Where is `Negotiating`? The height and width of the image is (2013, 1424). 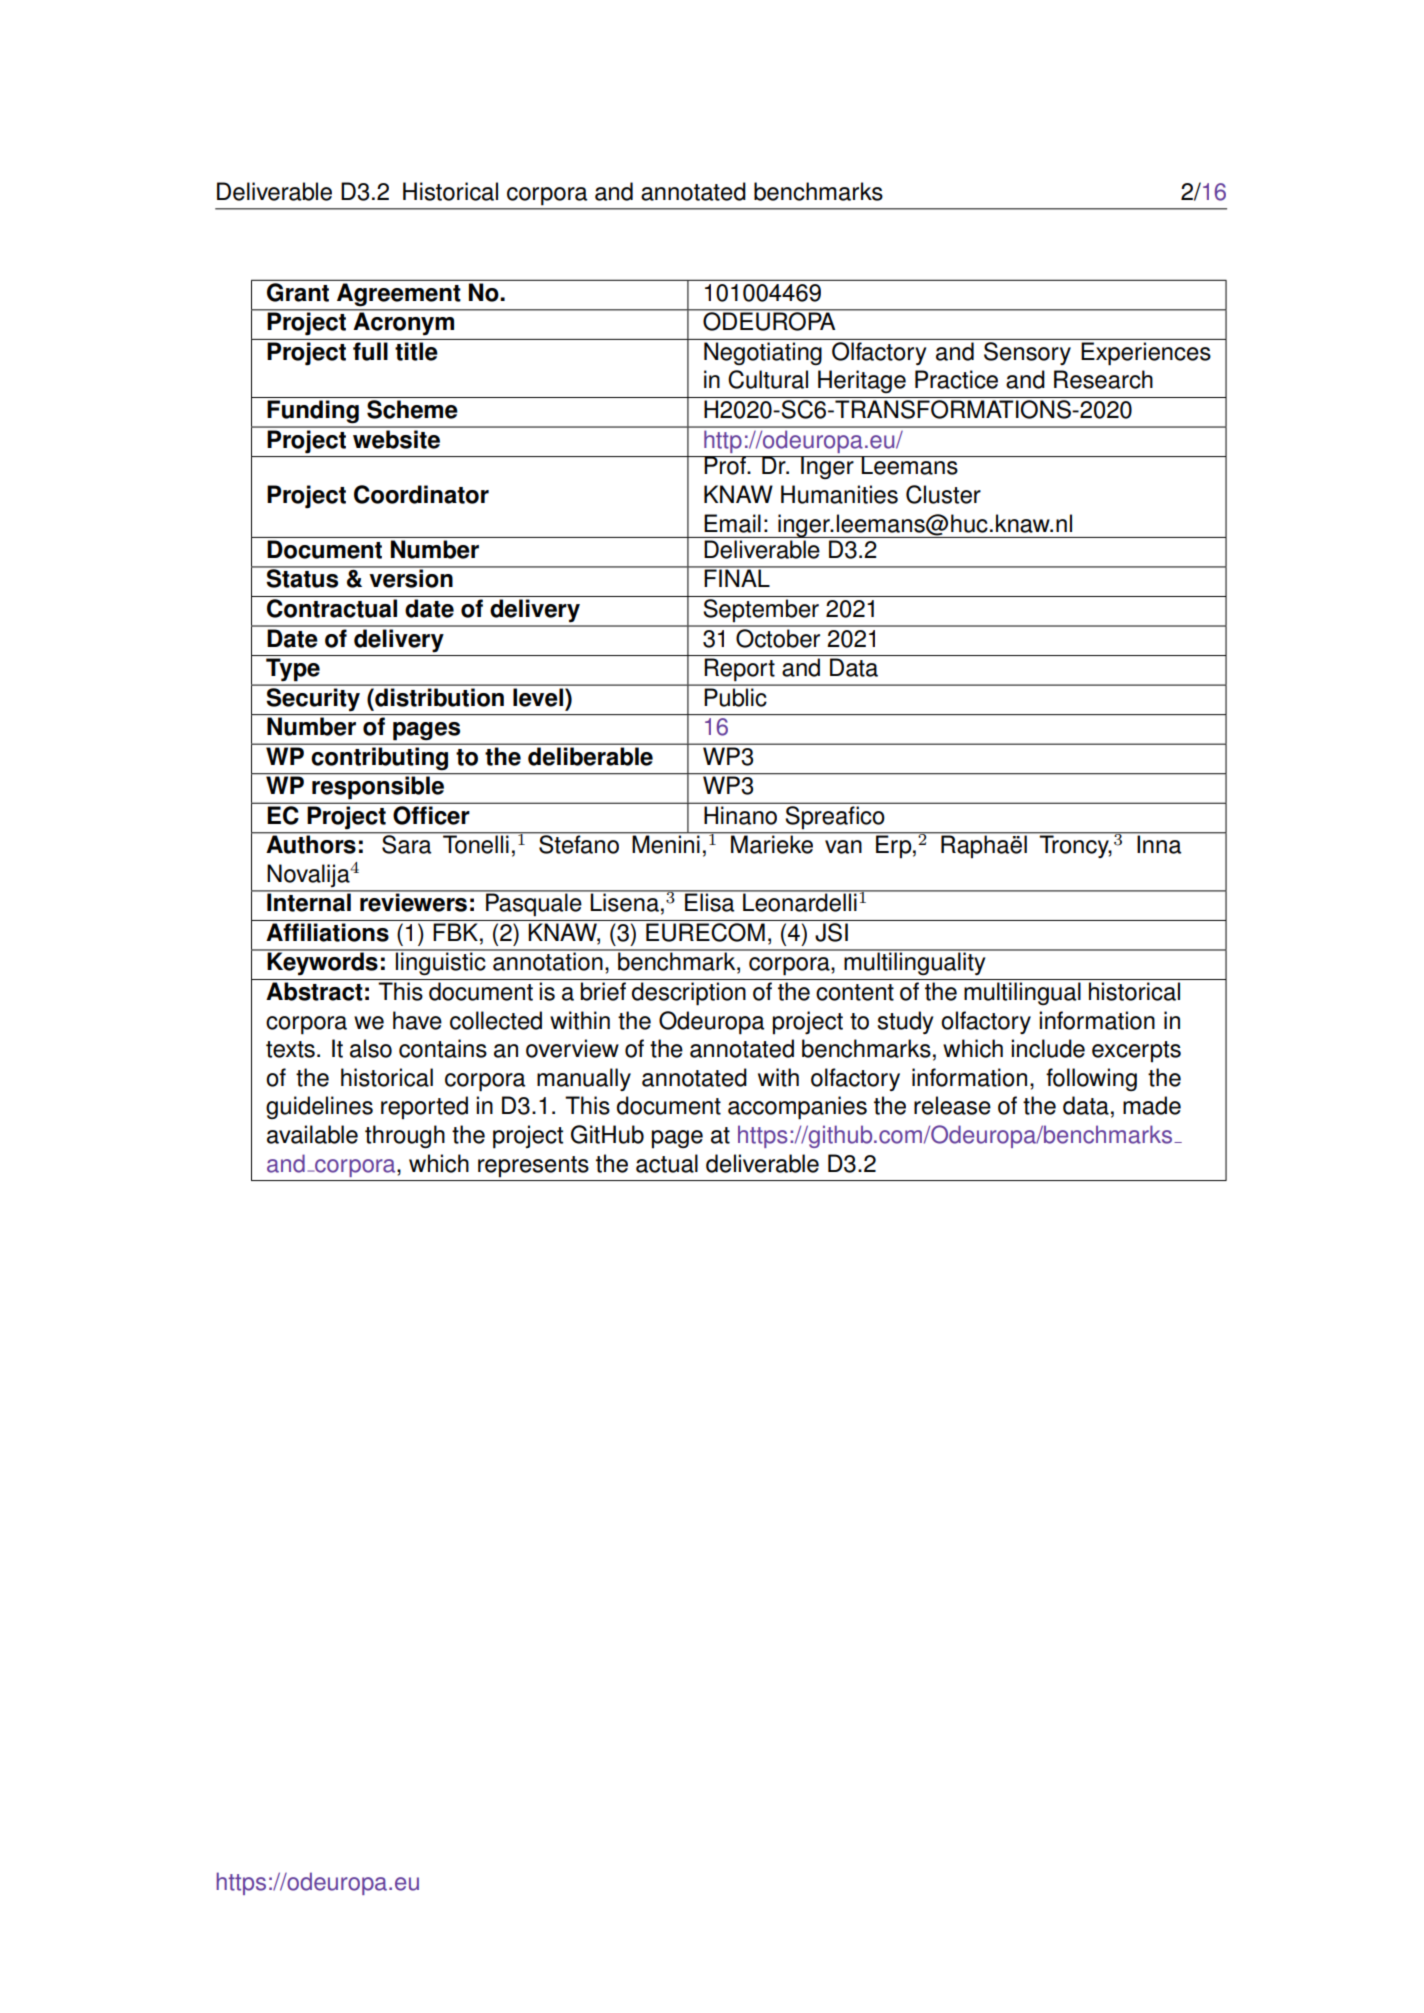 Negotiating is located at coordinates (763, 353).
